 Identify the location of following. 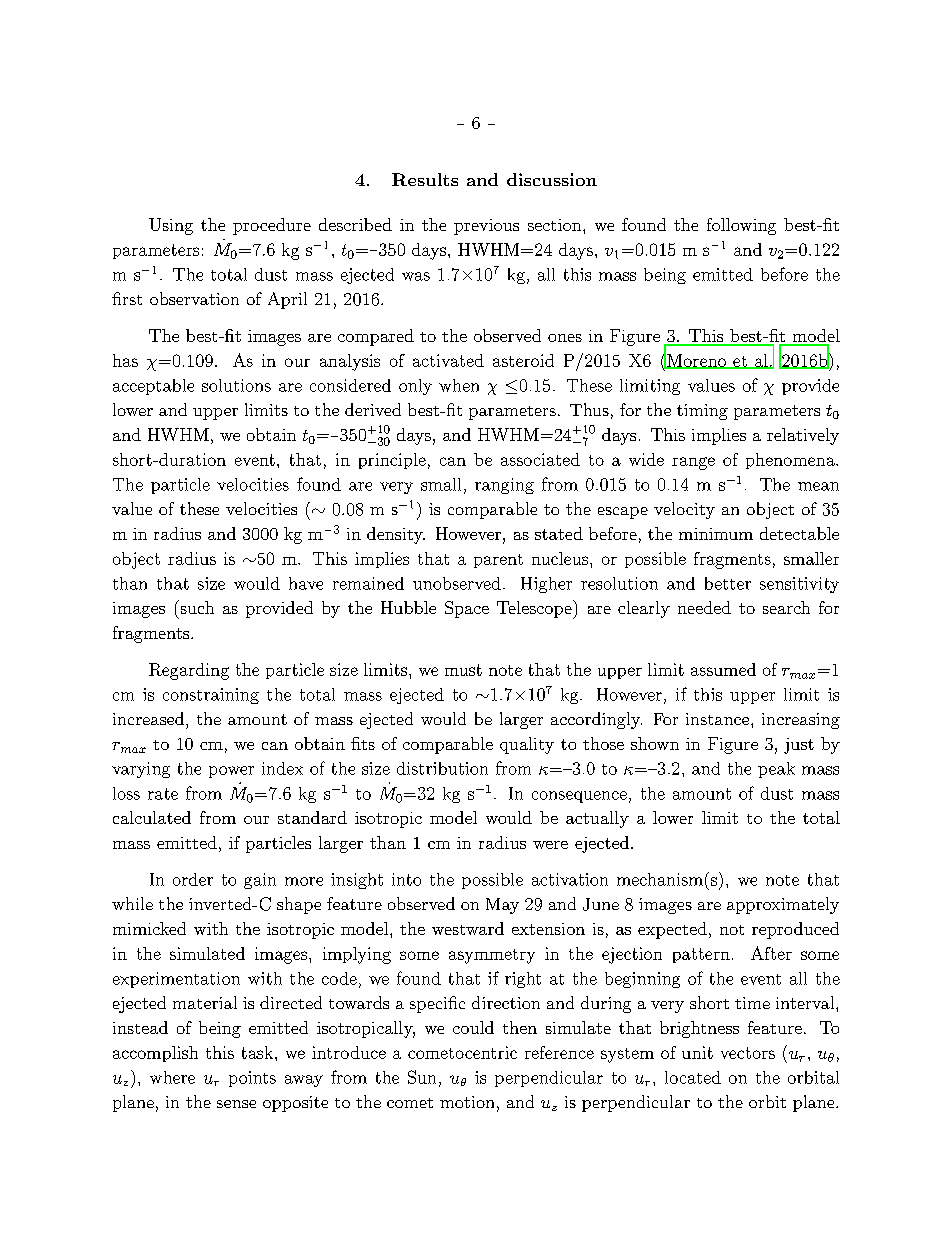
(741, 226).
